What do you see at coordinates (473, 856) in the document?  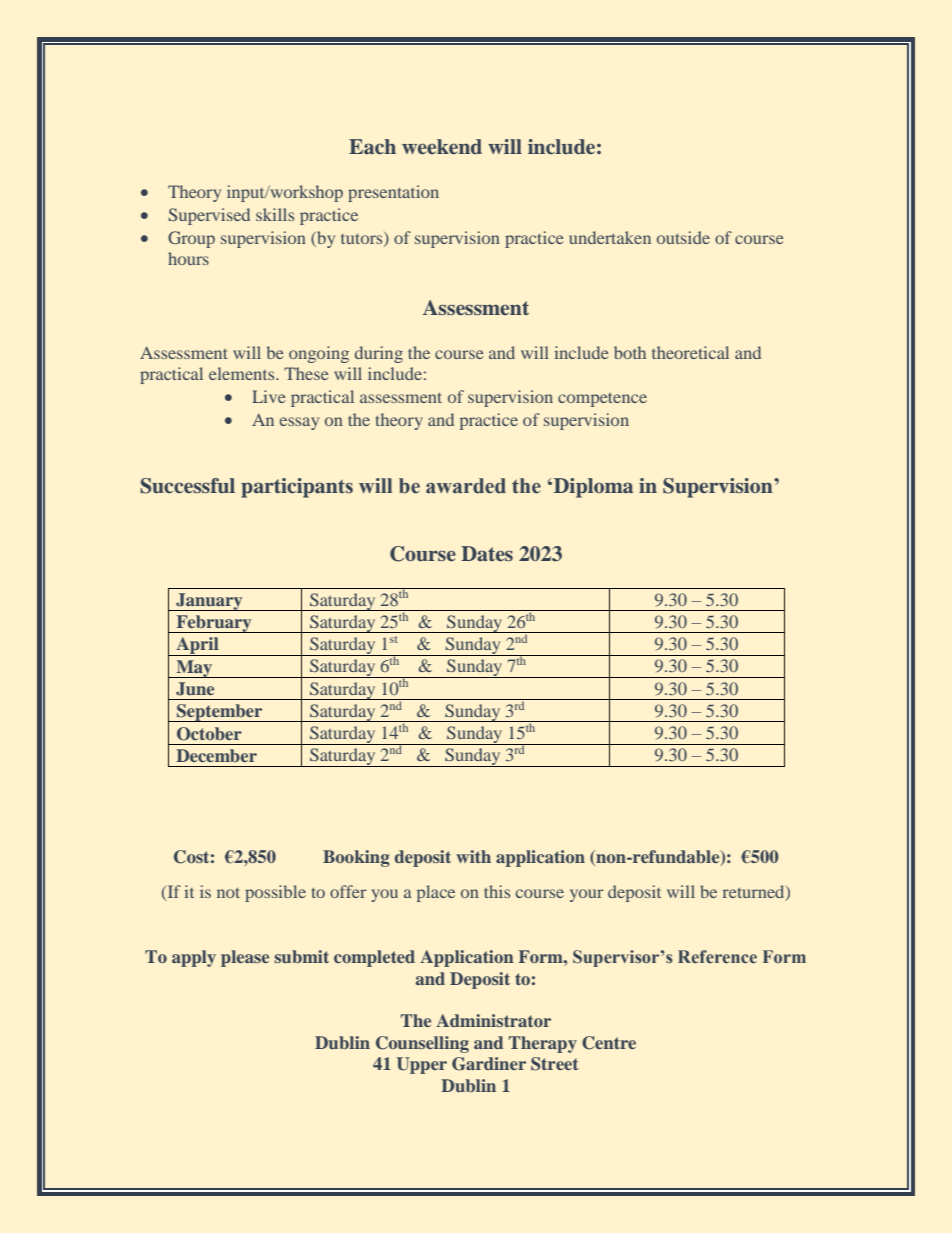 I see `with` at bounding box center [473, 856].
